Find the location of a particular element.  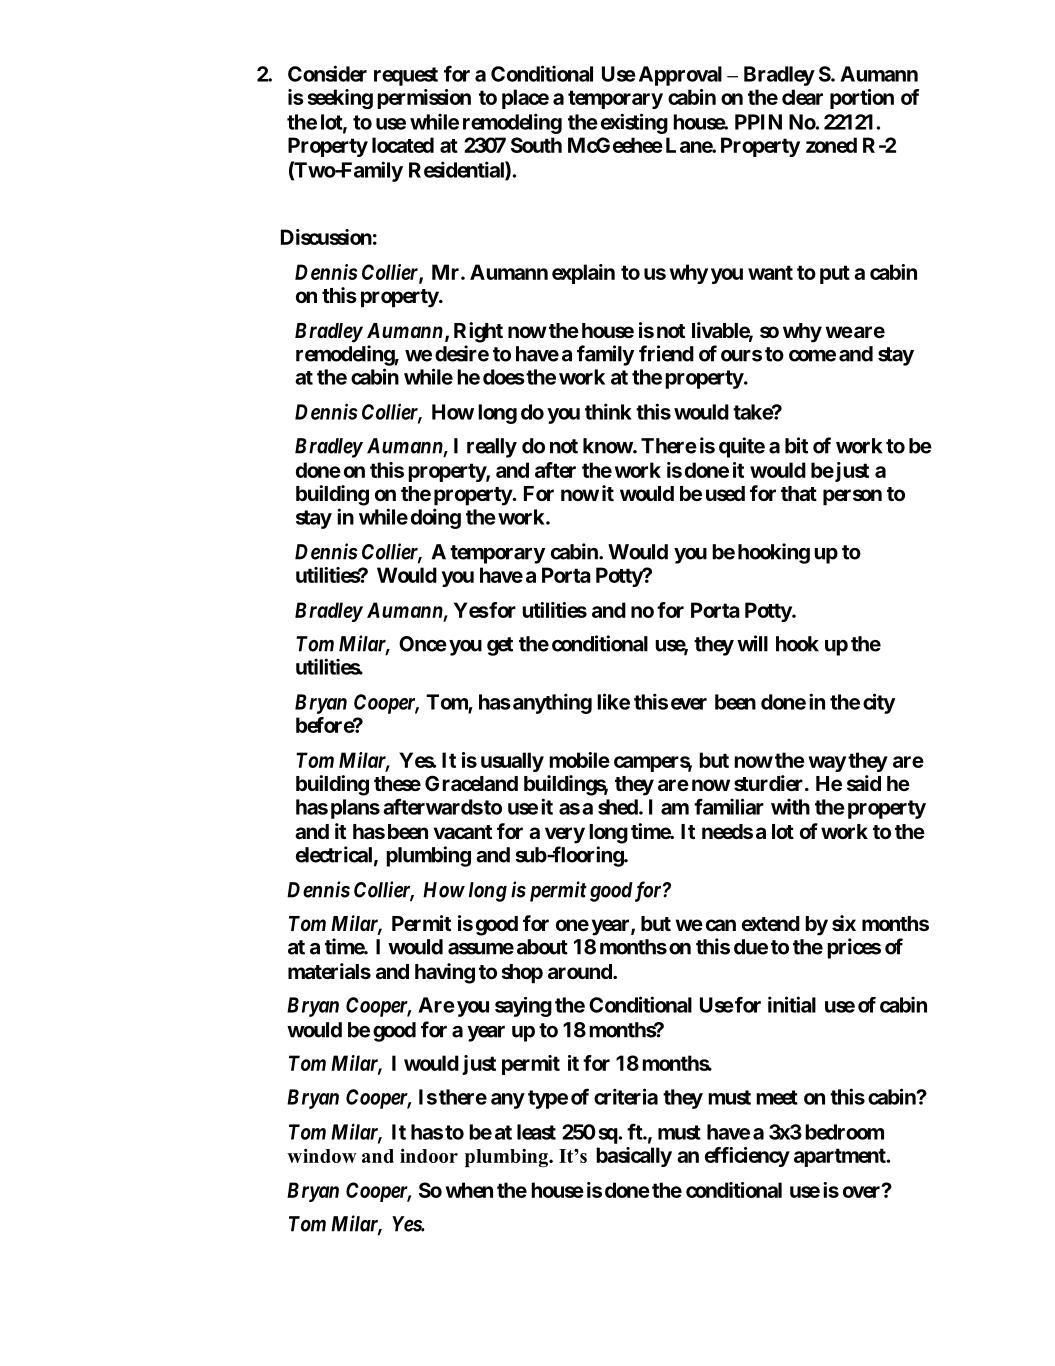

indoor is located at coordinates (429, 1155).
